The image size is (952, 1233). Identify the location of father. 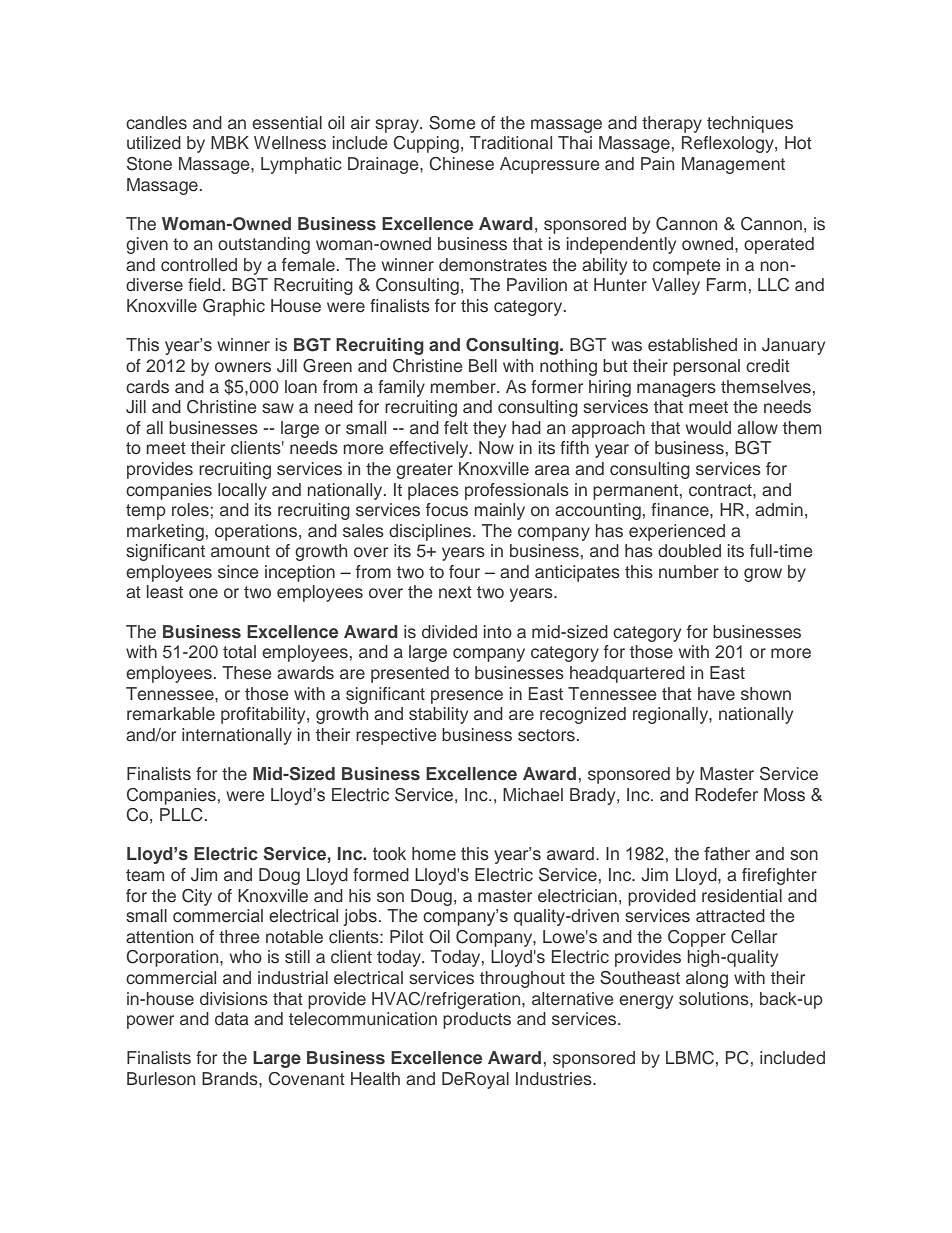
(727, 854).
